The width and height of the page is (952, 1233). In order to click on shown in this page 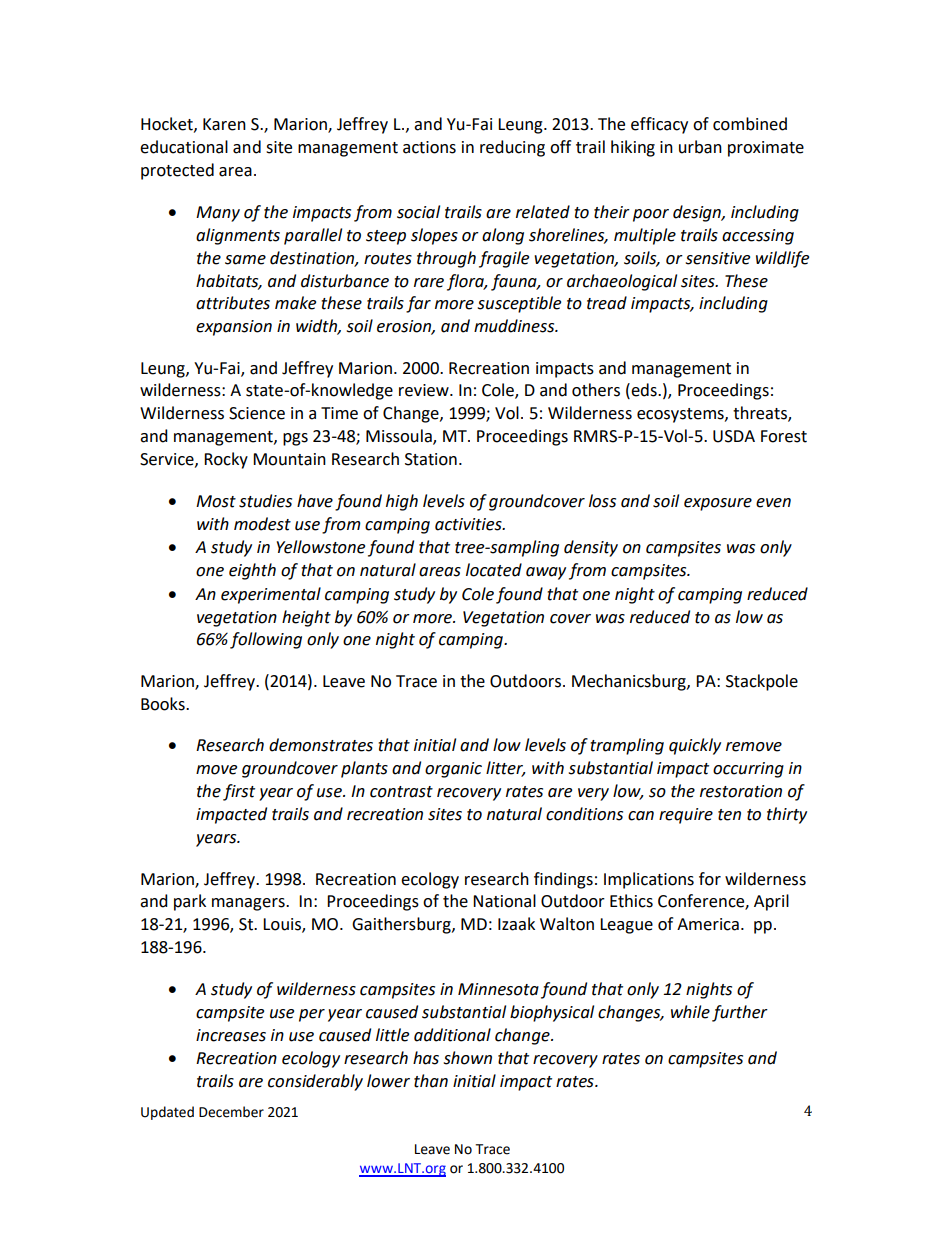, I will do `click(467, 1058)`.
